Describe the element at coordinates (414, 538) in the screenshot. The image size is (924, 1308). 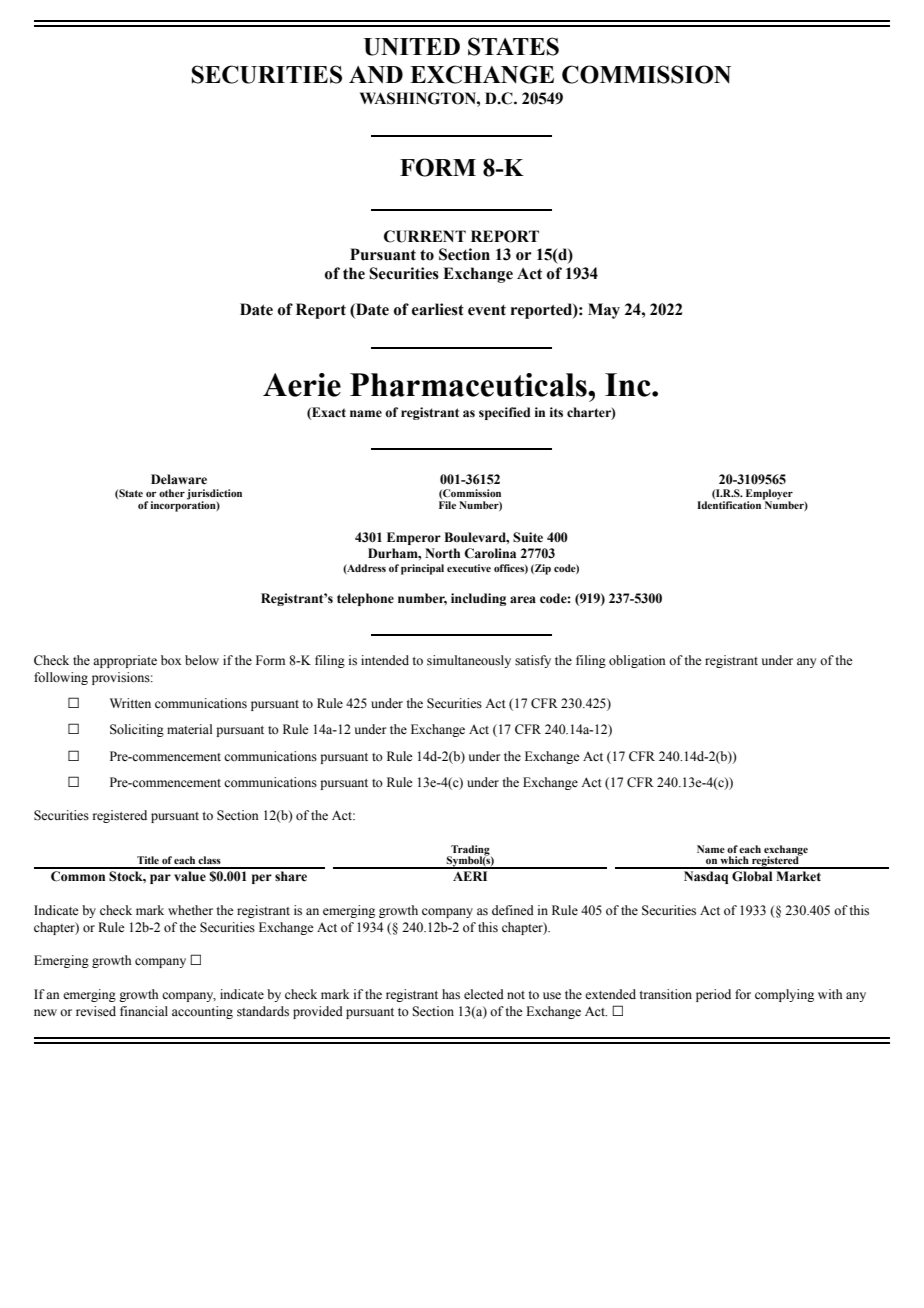
I see `Emperor` at that location.
